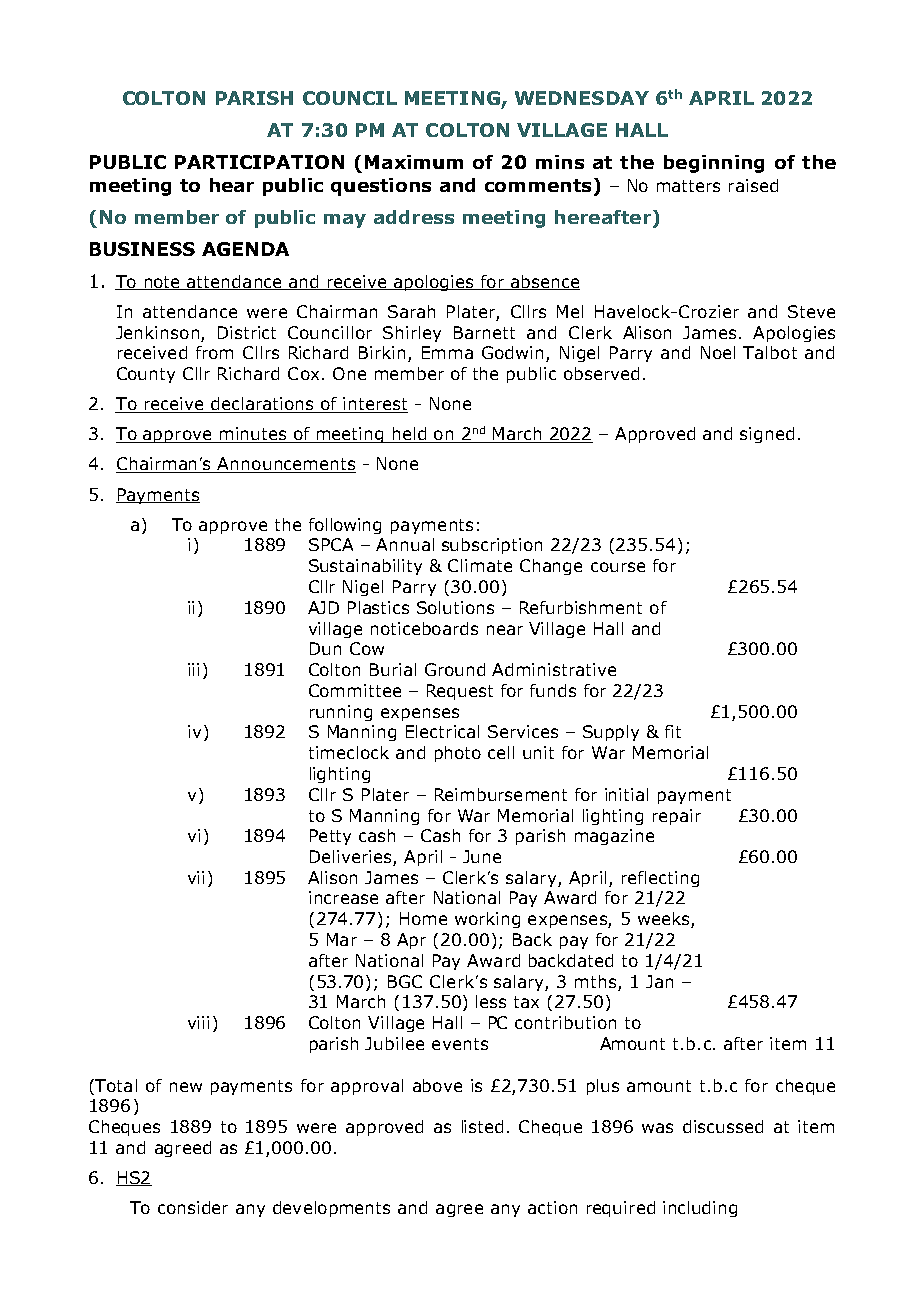  I want to click on beginning, so click(714, 164).
